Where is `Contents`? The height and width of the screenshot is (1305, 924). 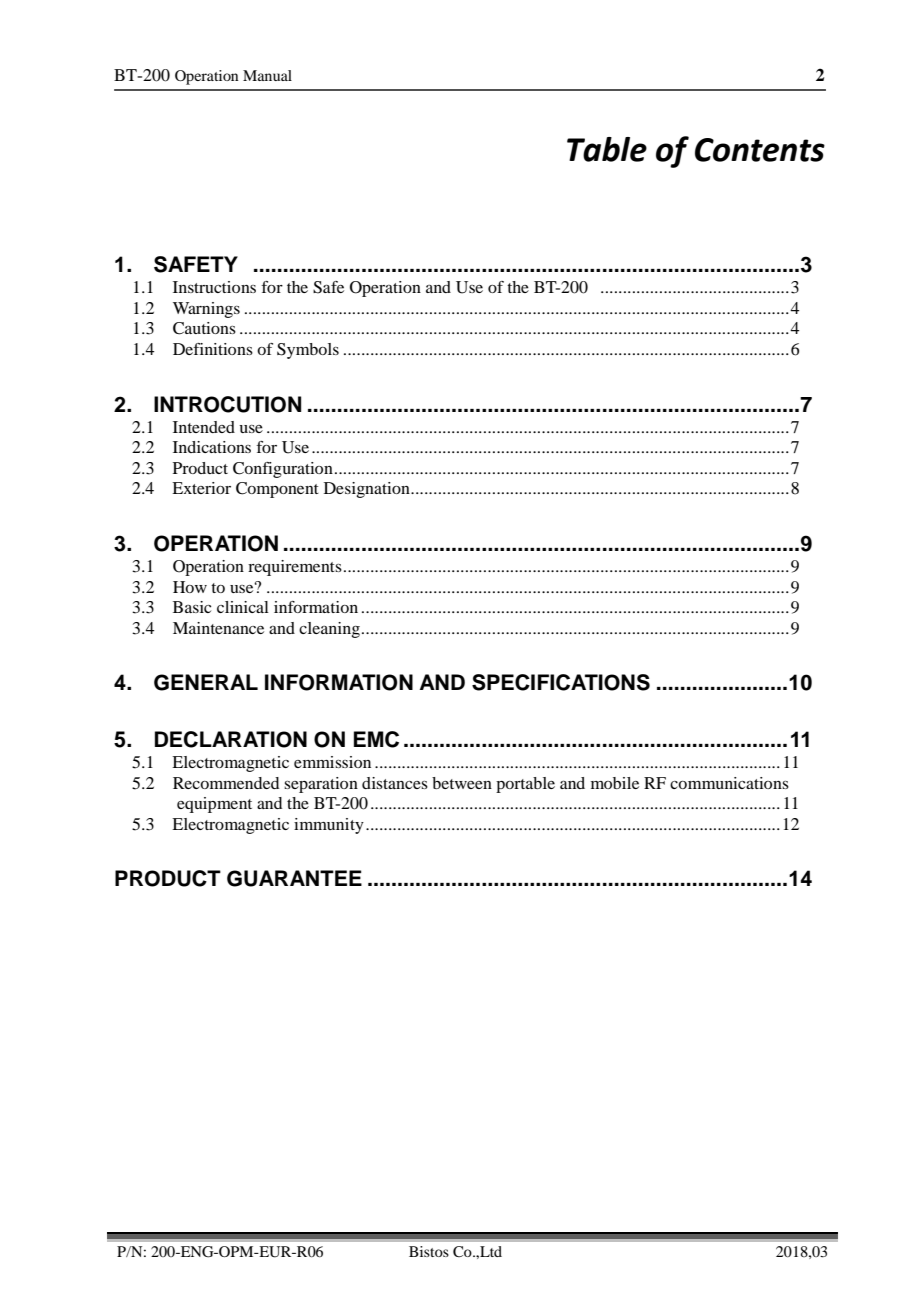
Contents is located at coordinates (760, 150).
